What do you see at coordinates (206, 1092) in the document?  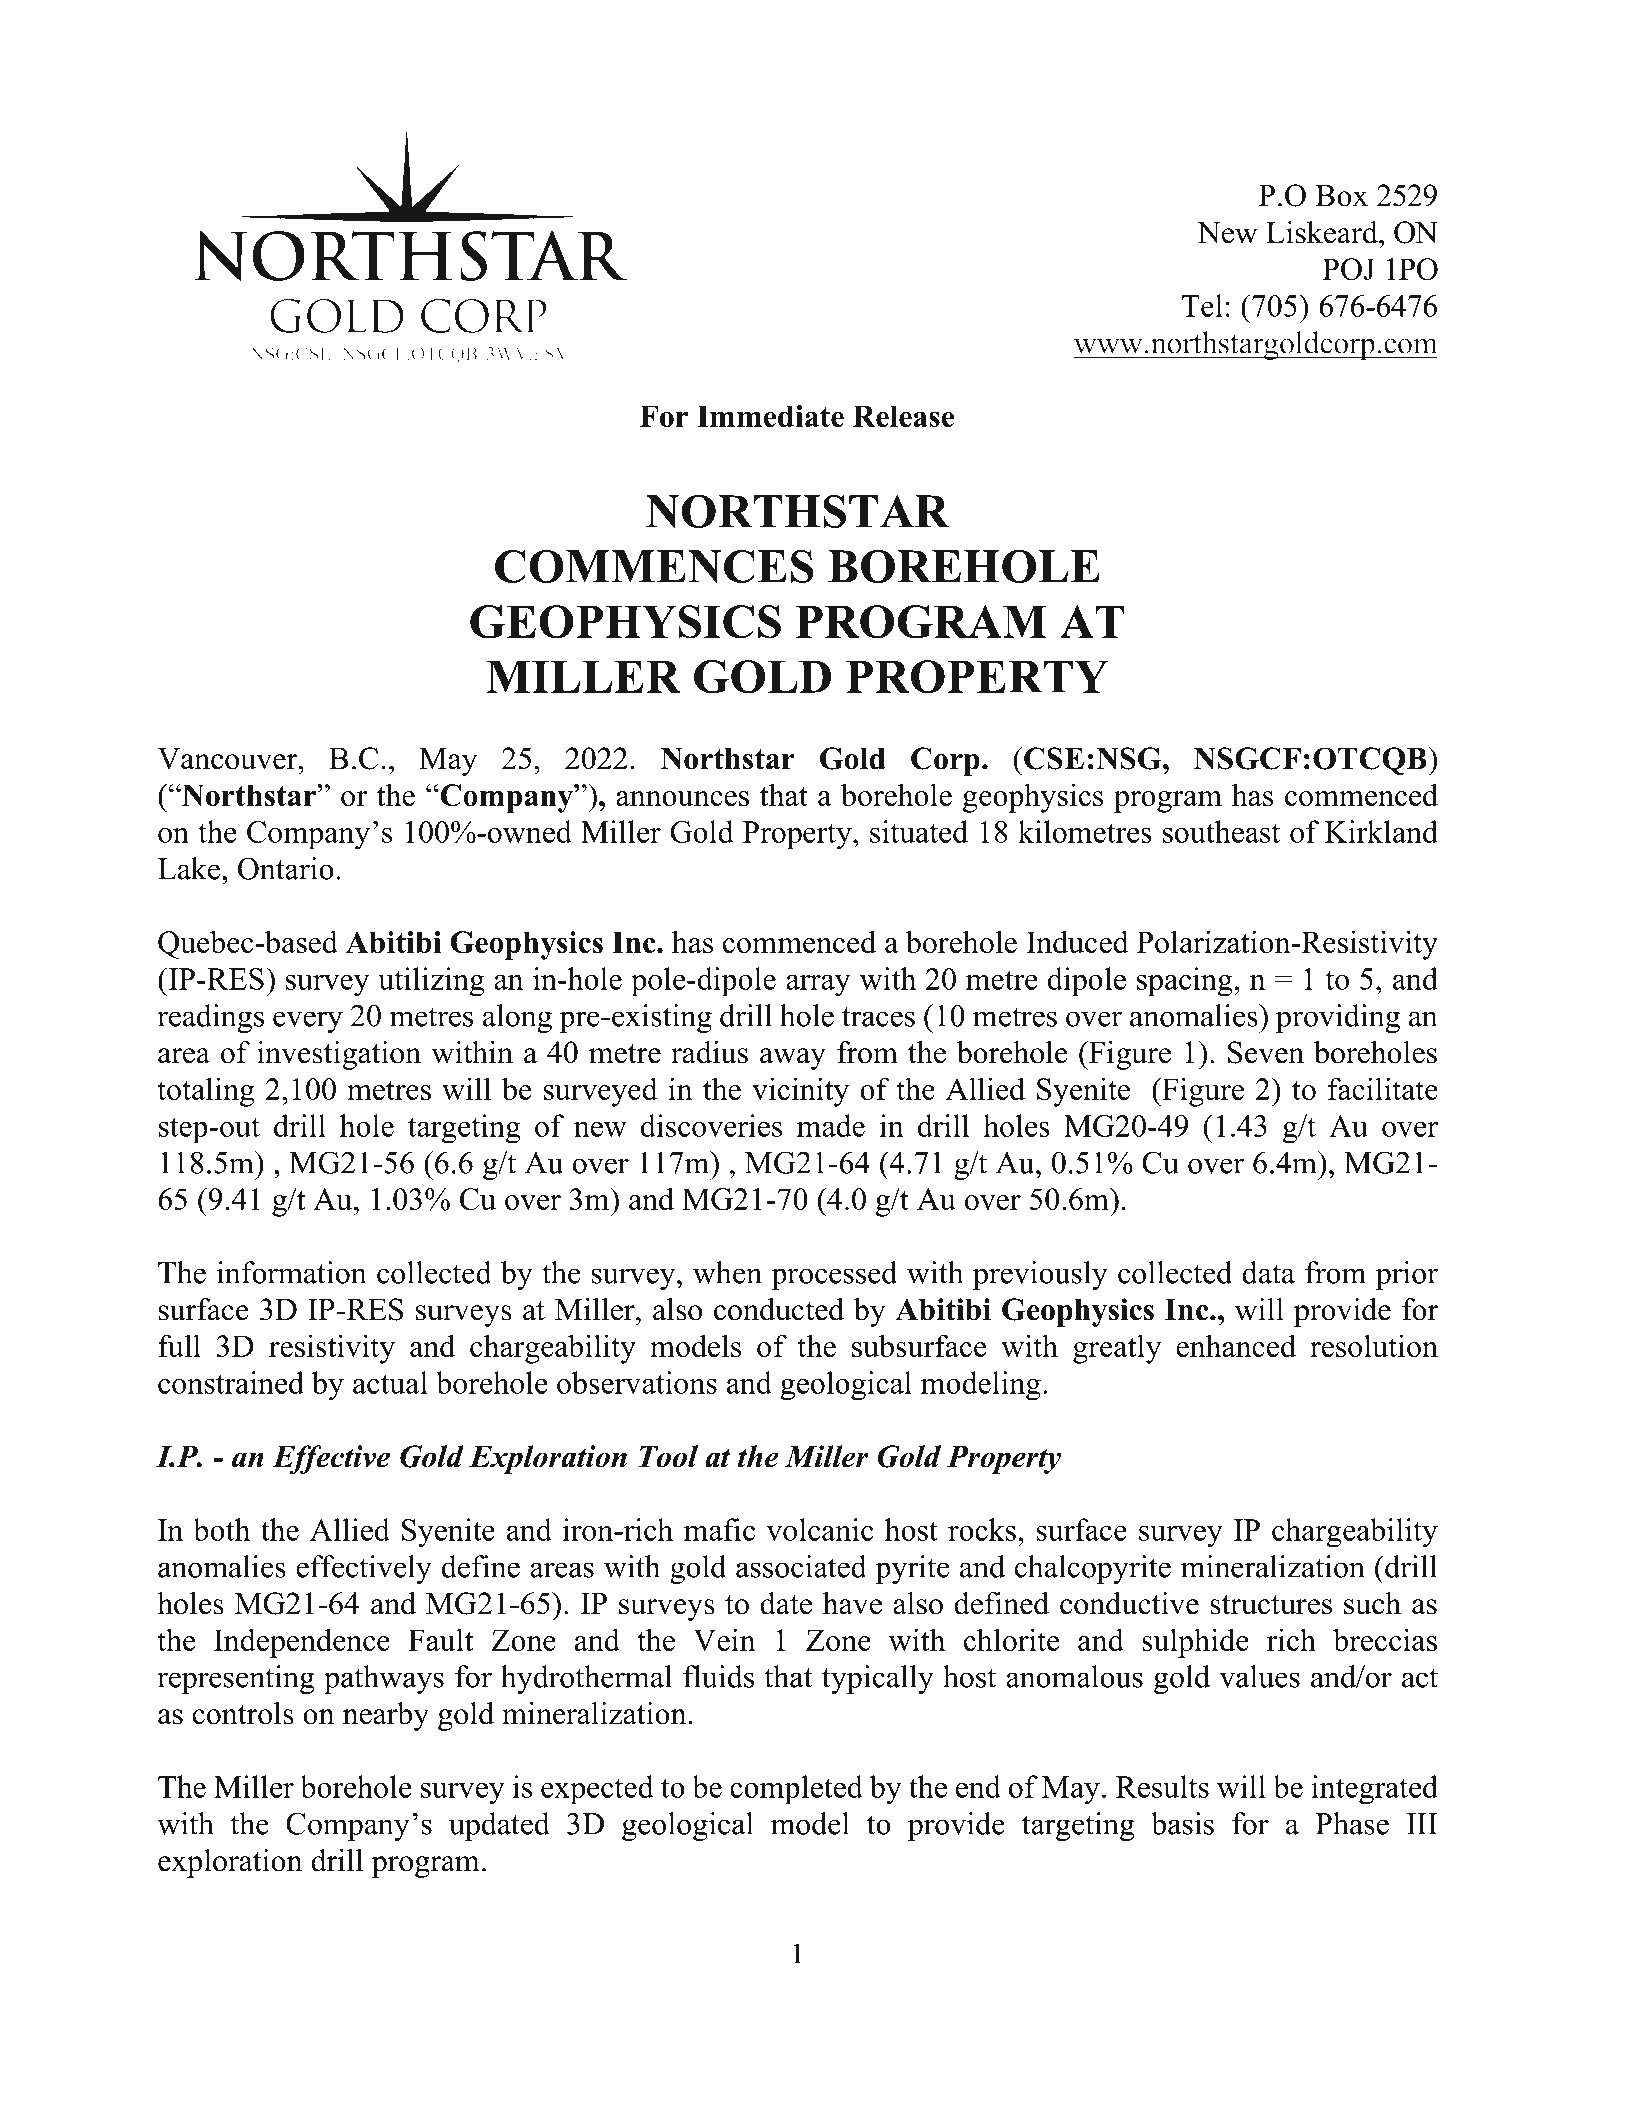 I see `totaling` at bounding box center [206, 1092].
